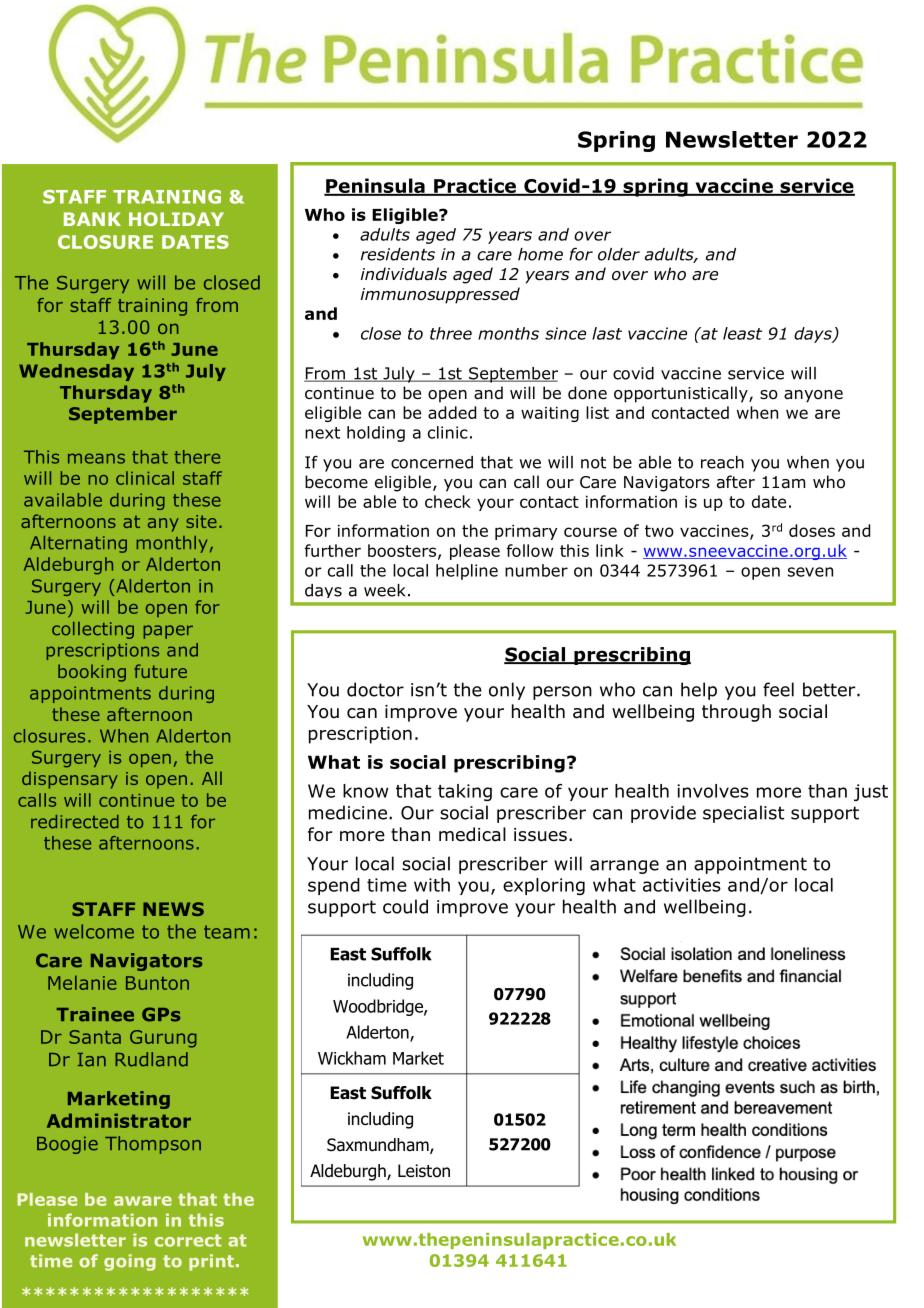 This screenshot has width=924, height=1308. Describe the element at coordinates (736, 713) in the screenshot. I see `through` at that location.
